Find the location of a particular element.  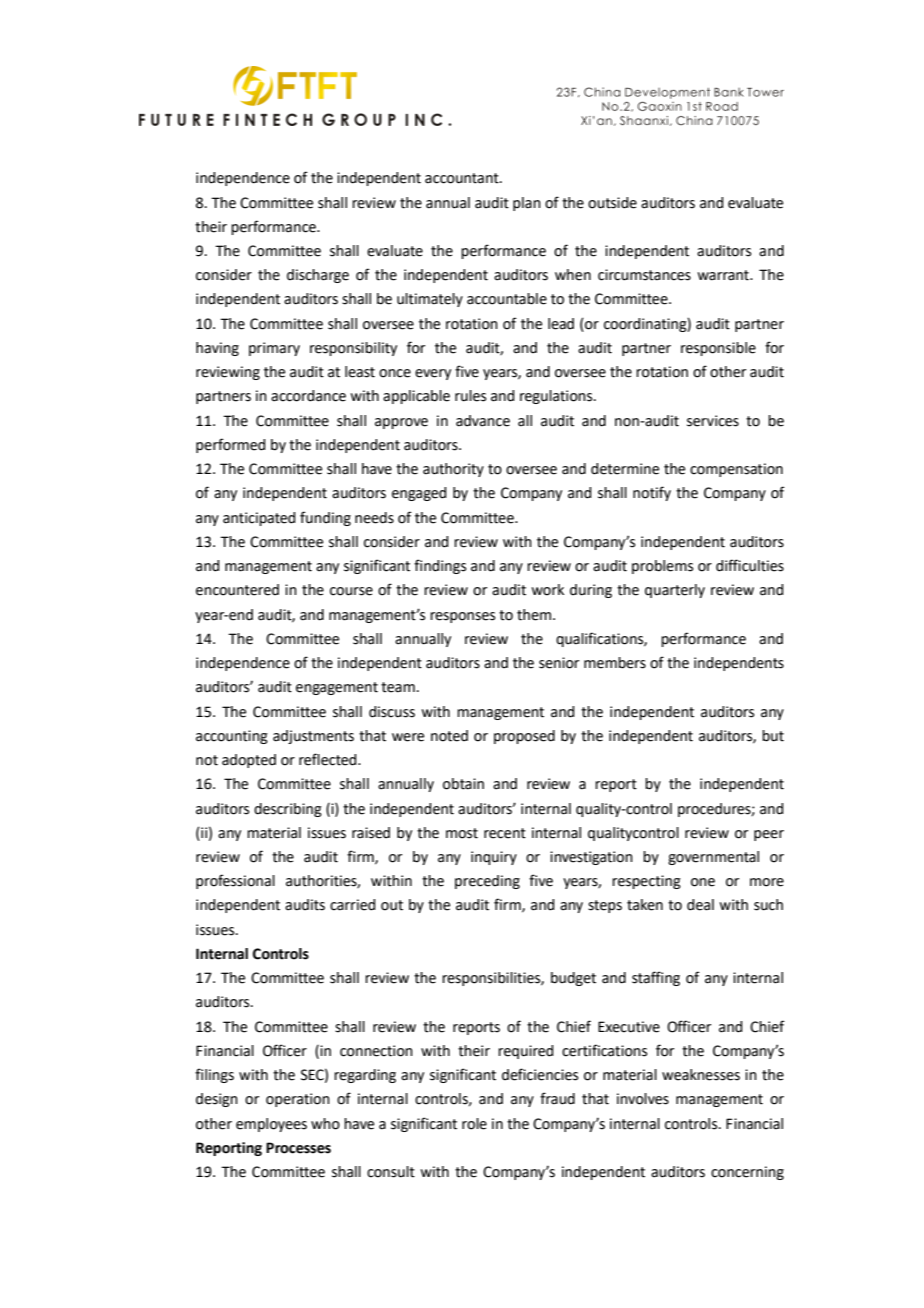

Processes is located at coordinates (298, 1148).
